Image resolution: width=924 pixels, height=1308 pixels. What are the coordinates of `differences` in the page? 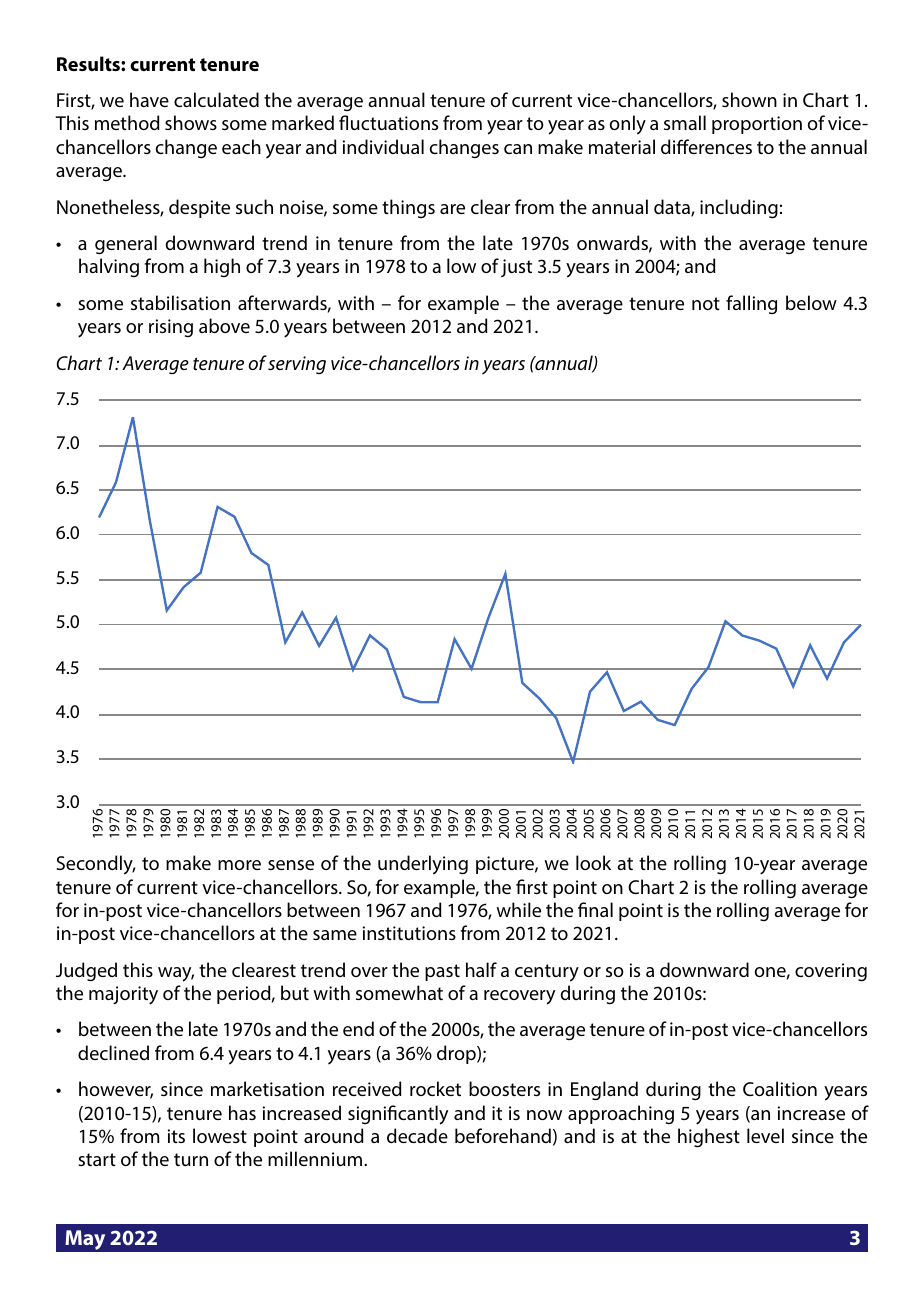 It's located at (706, 146).
